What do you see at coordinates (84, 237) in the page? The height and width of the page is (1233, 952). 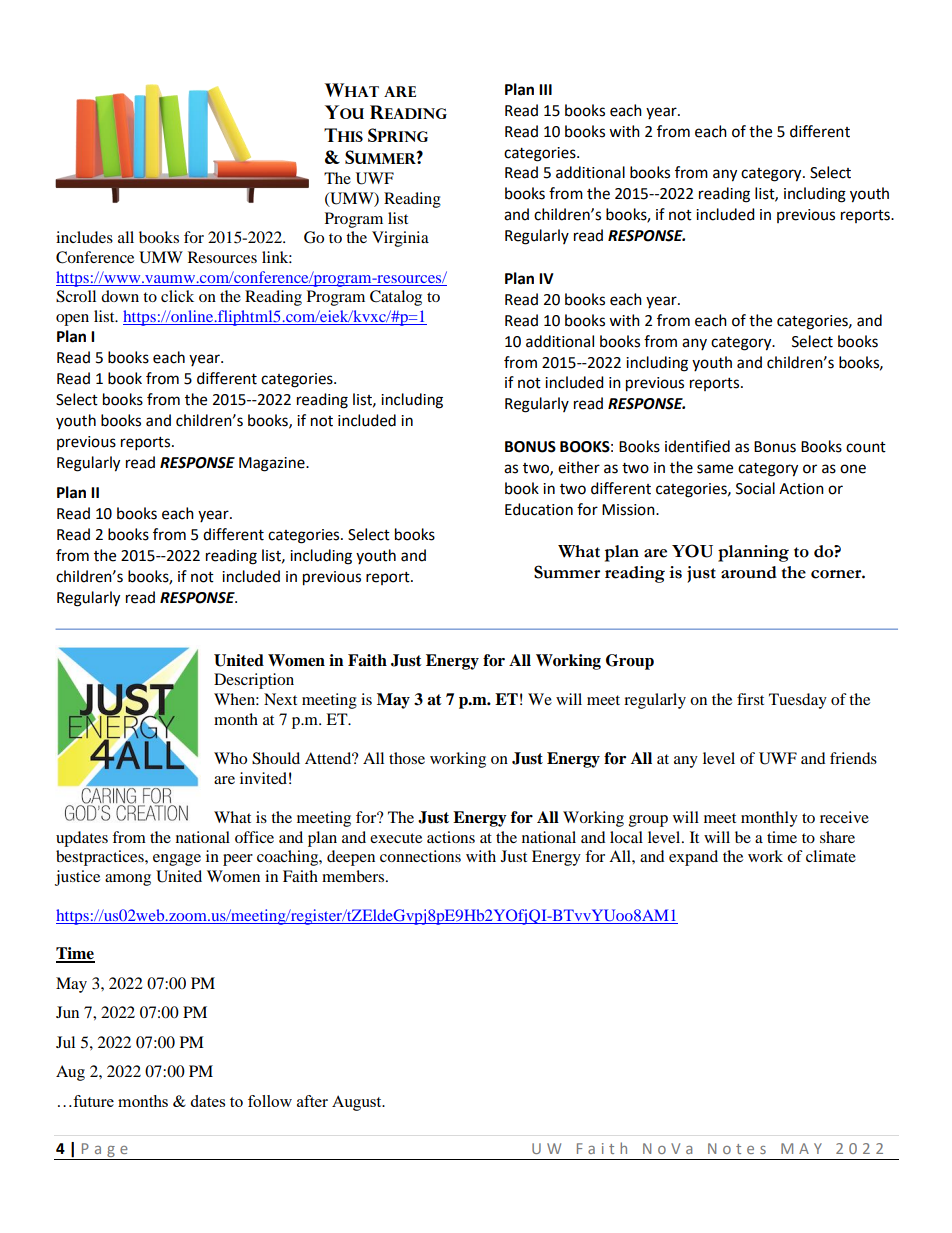 I see `includes` at bounding box center [84, 237].
